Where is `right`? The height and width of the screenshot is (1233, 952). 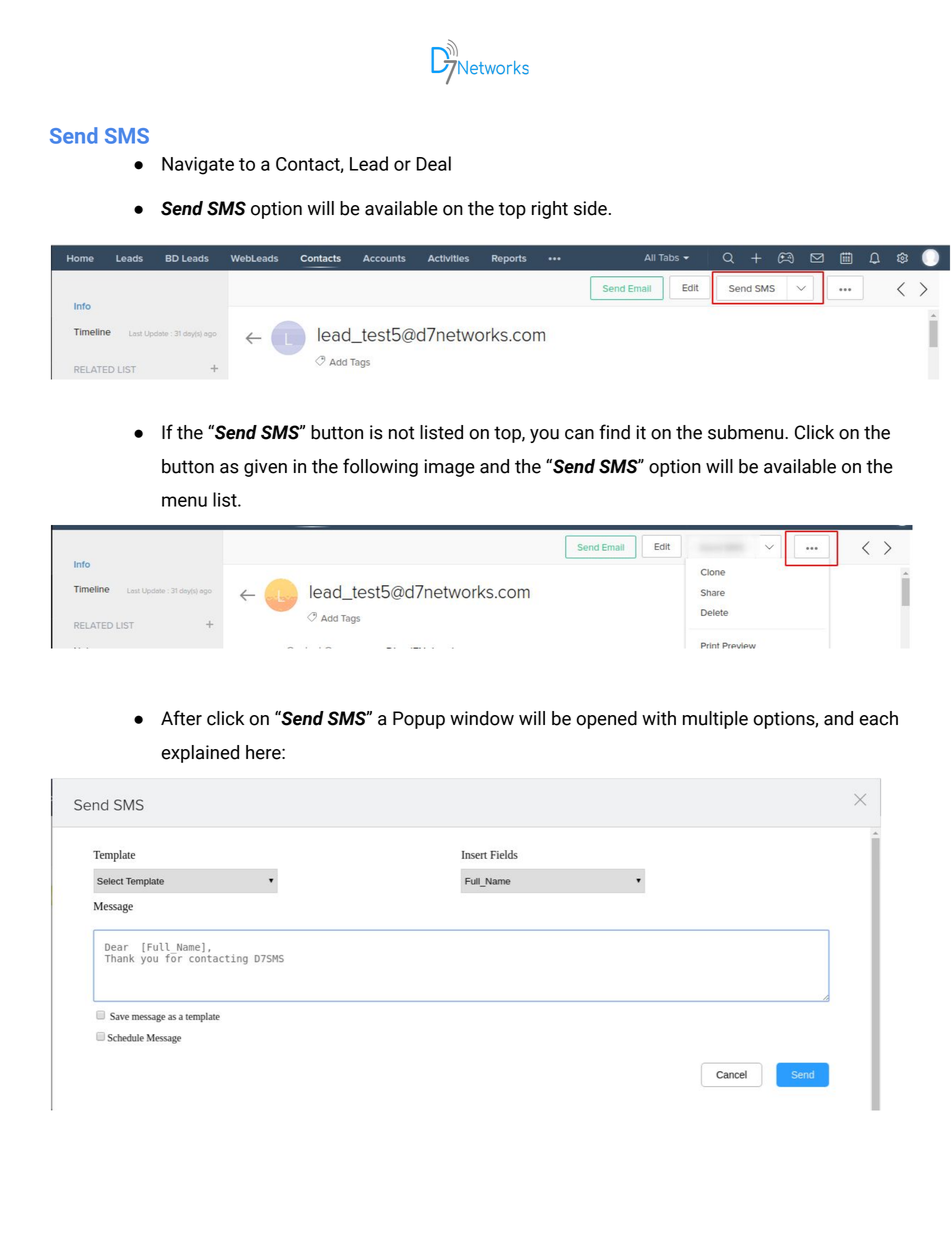
right is located at coordinates (550, 210).
